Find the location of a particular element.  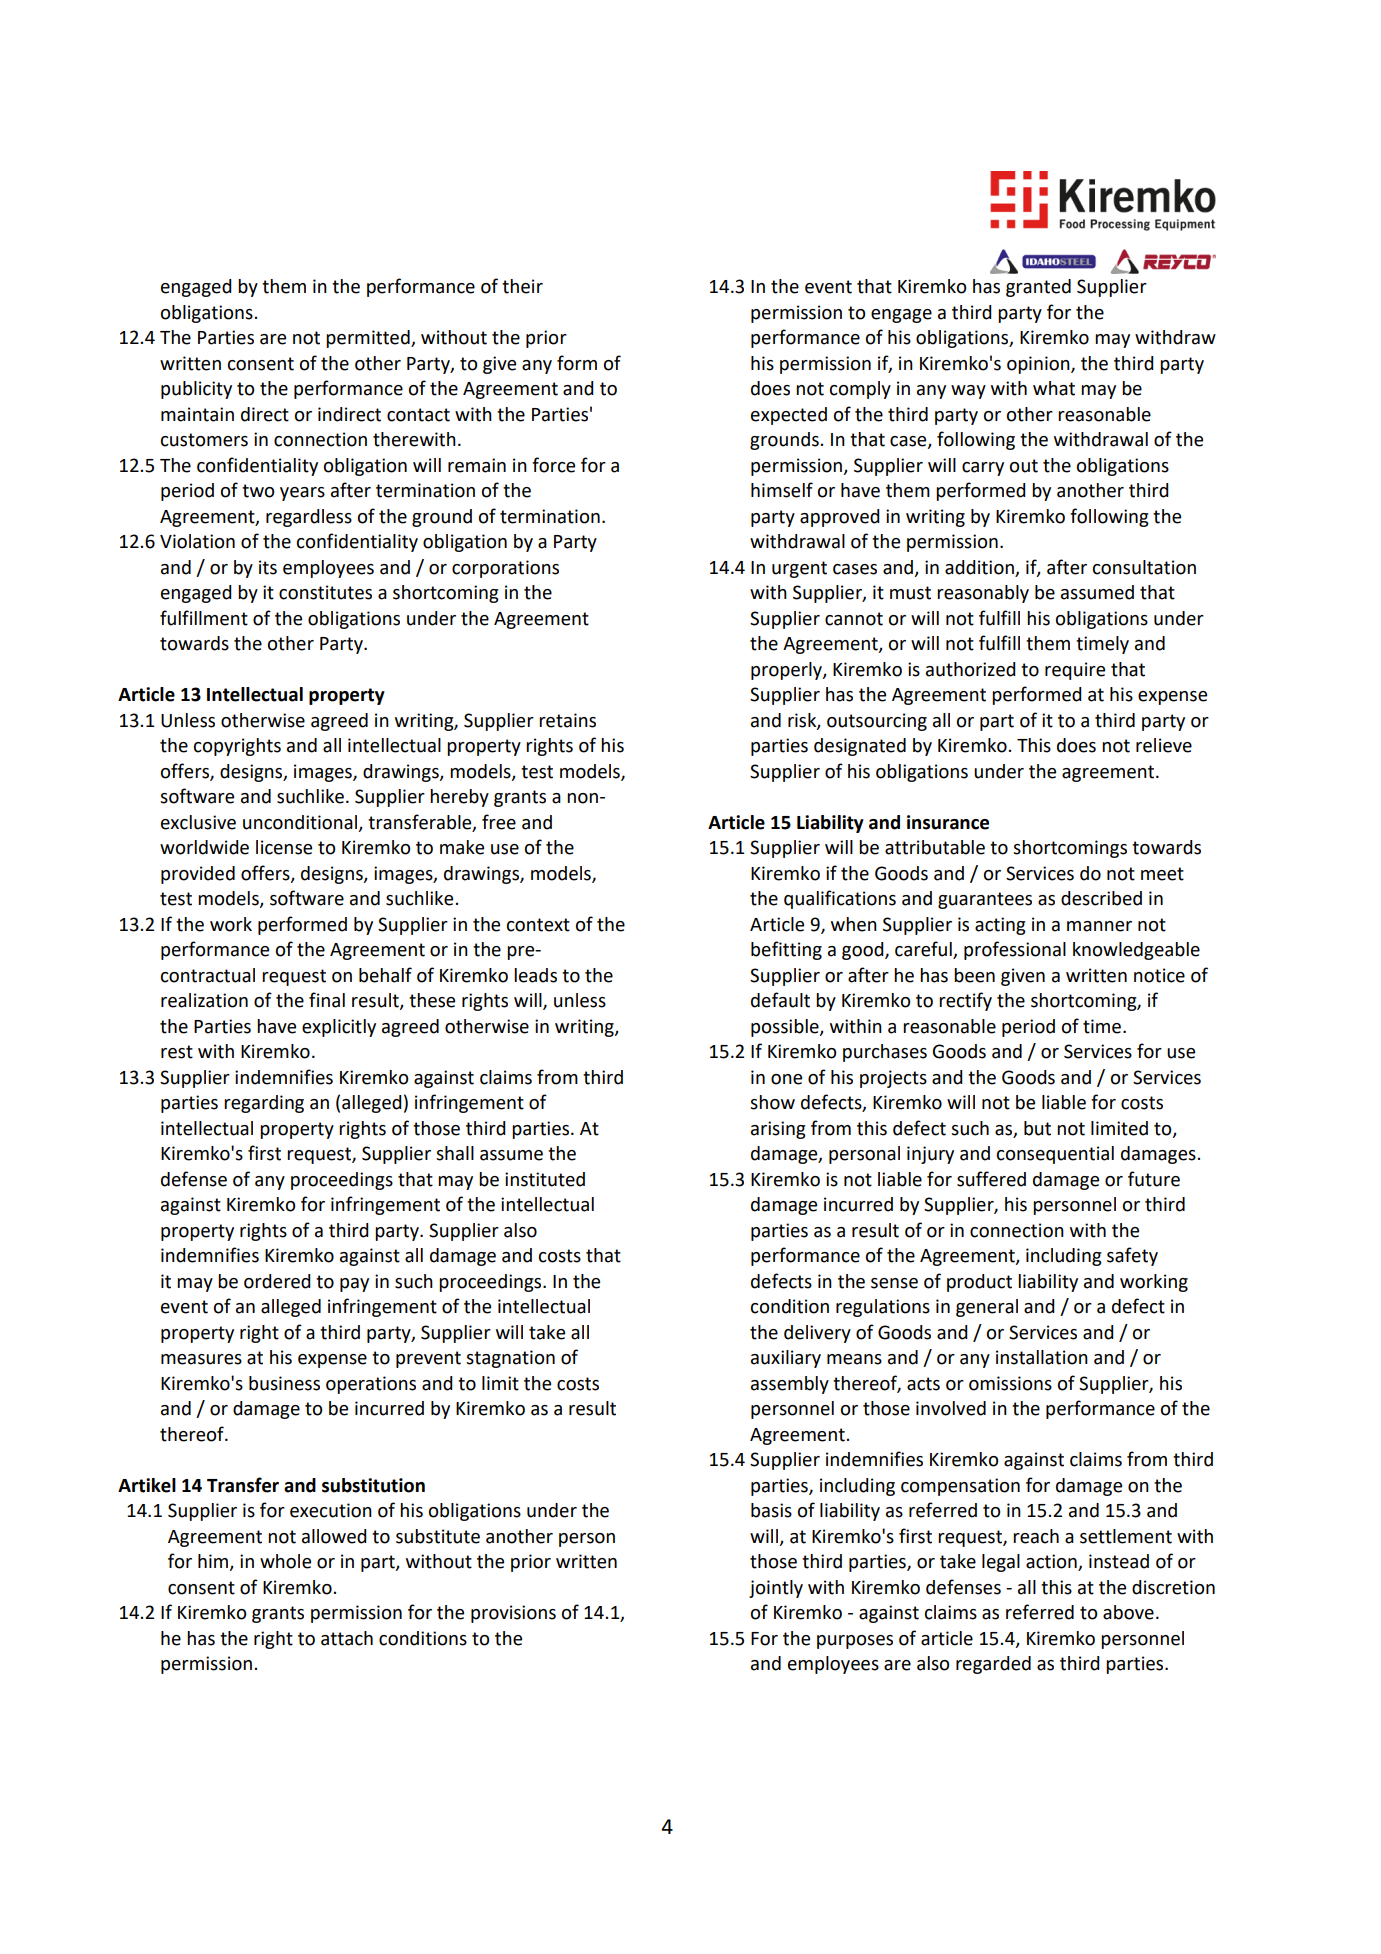

attach is located at coordinates (347, 1638).
